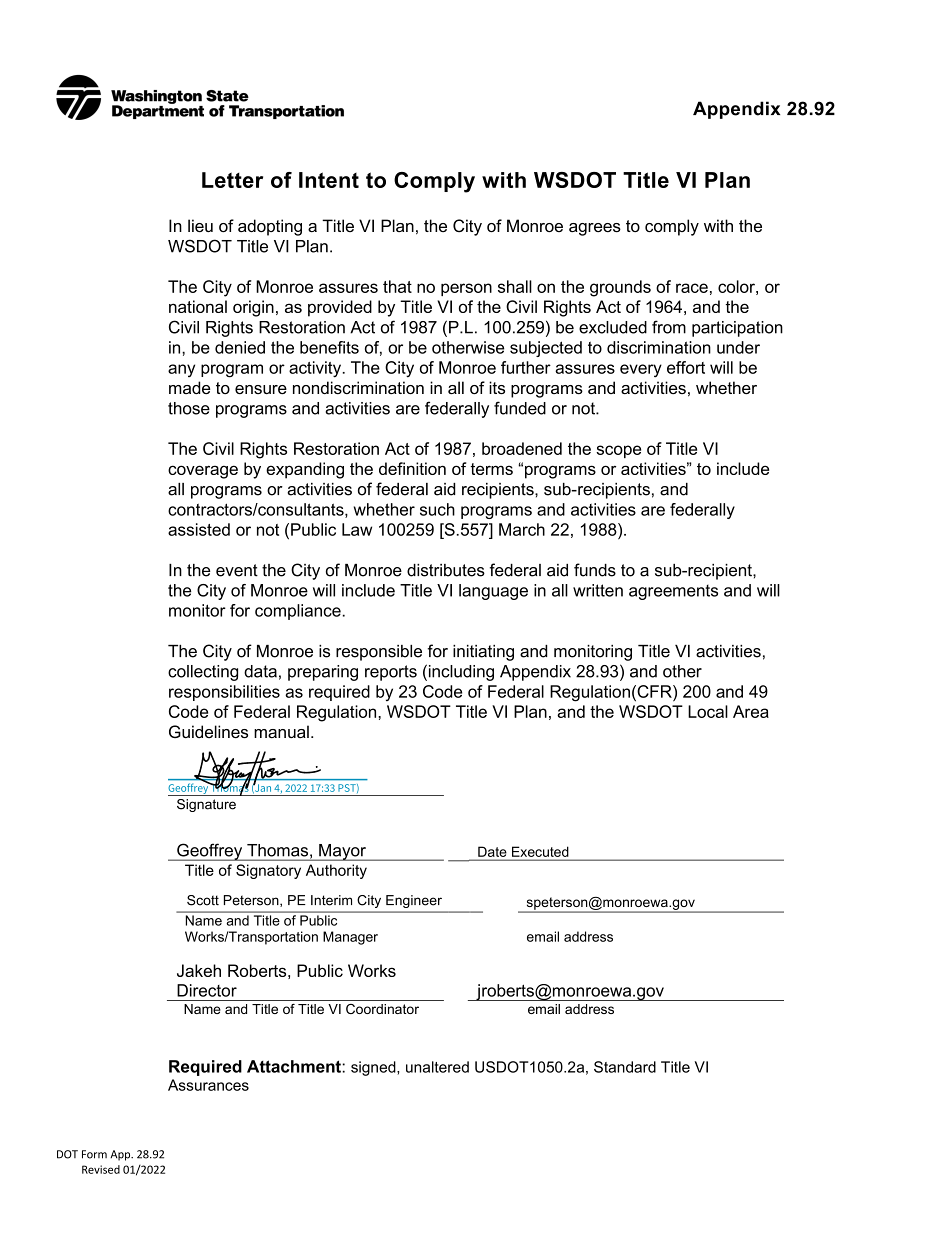  I want to click on Standard, so click(625, 1067).
